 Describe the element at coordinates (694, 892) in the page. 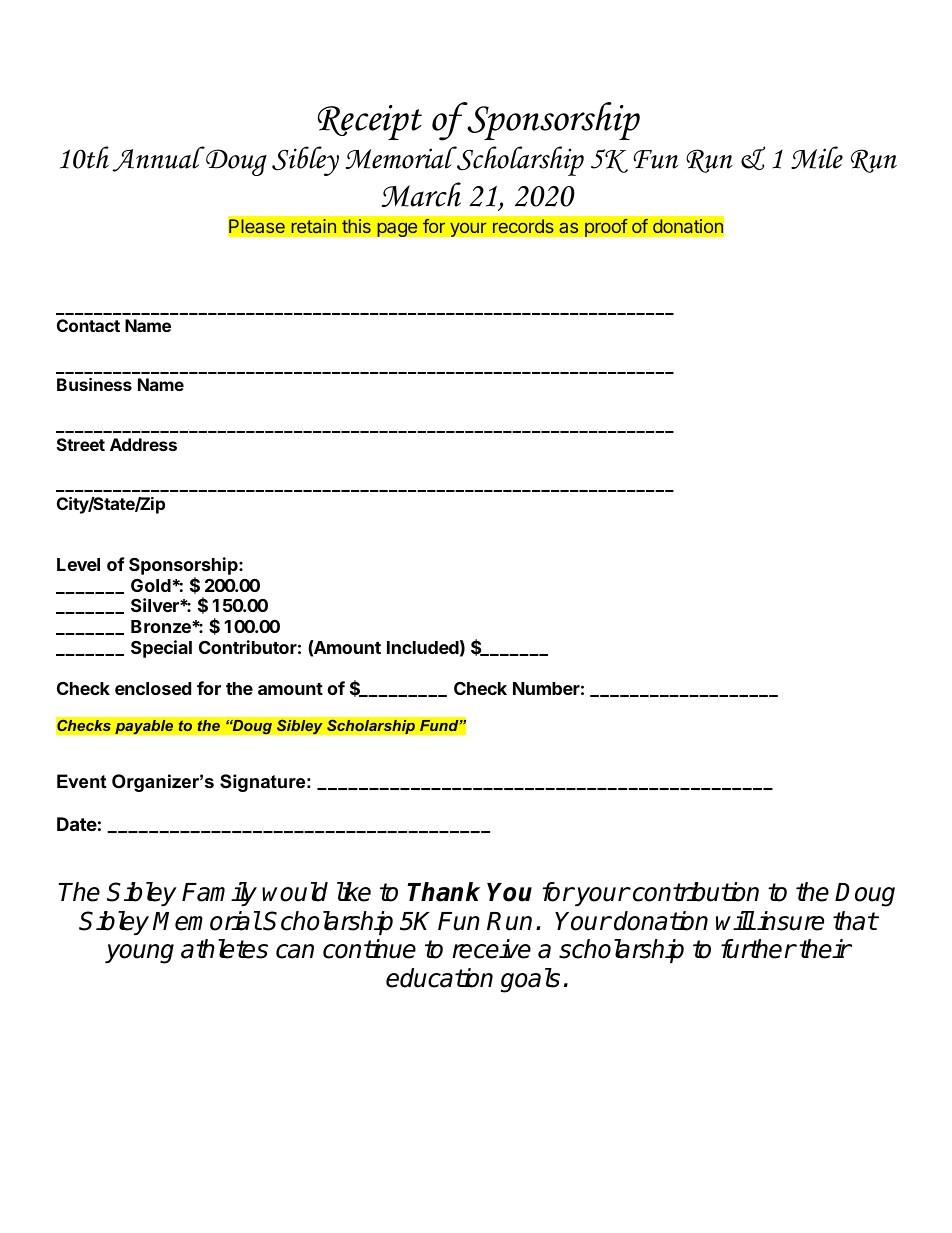

I see `contribution` at that location.
